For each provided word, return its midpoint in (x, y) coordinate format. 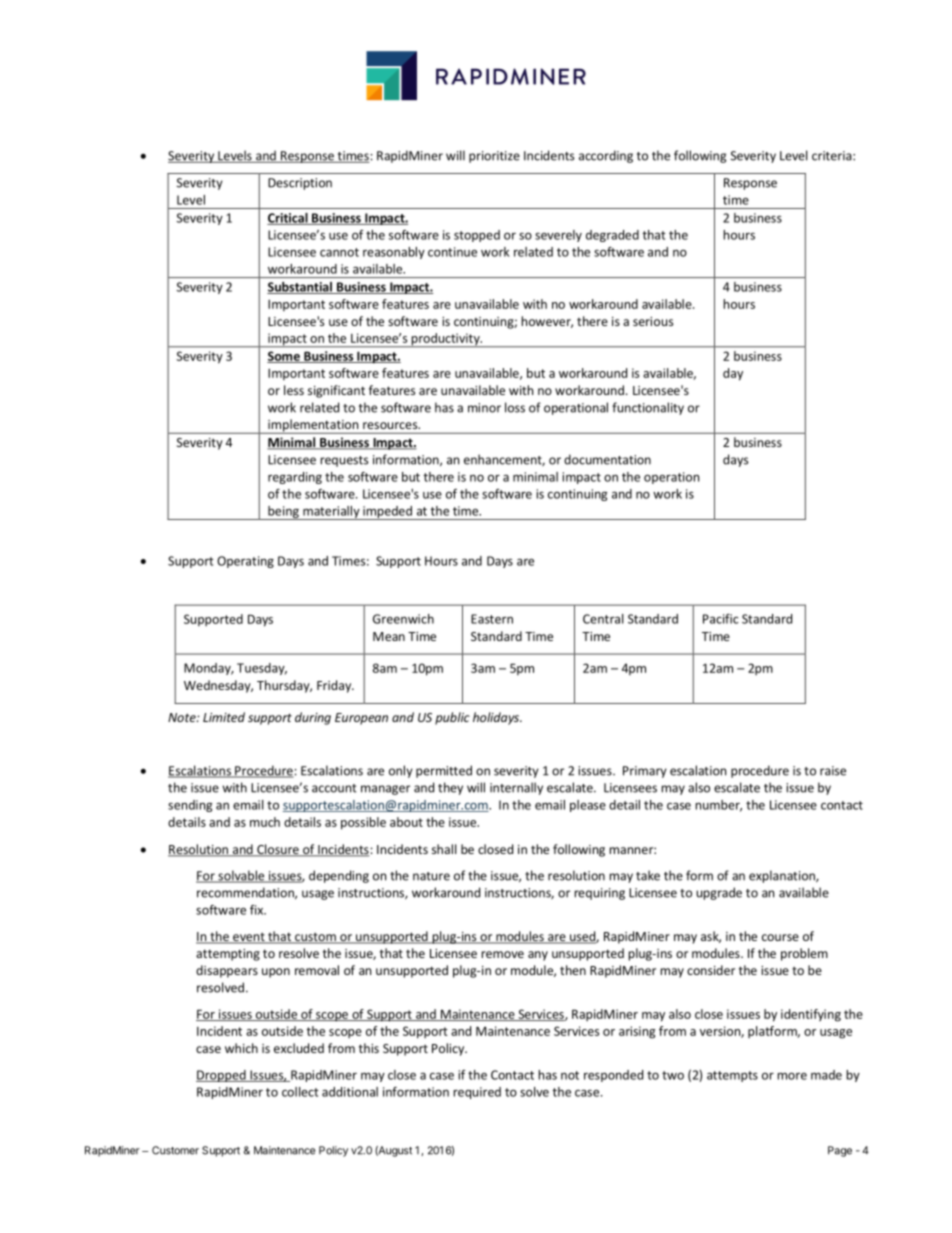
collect (300, 1092)
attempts (732, 1076)
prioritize (494, 157)
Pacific (721, 619)
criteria (833, 156)
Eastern (492, 619)
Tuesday (262, 669)
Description (300, 184)
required (477, 1093)
